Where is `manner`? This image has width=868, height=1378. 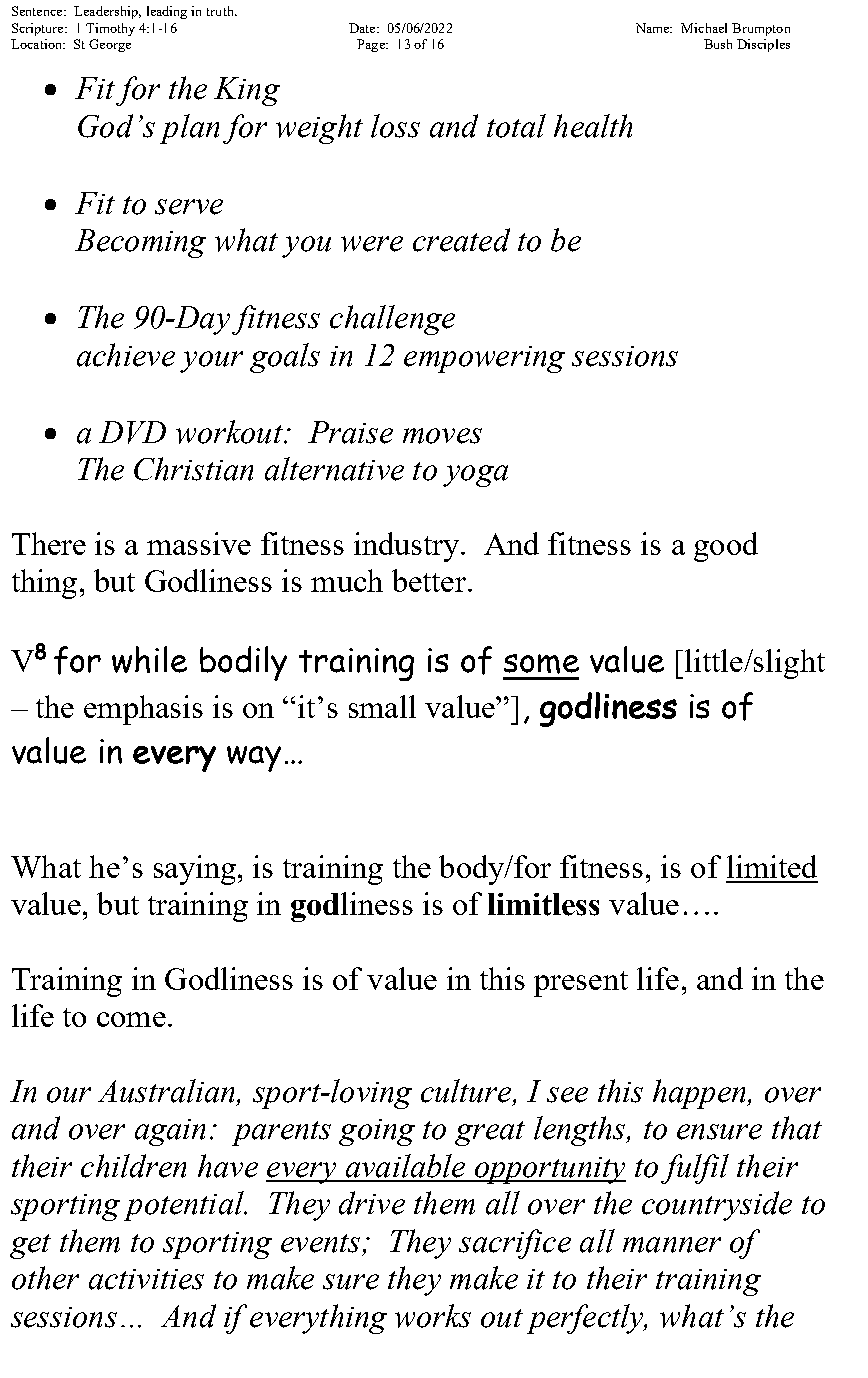 manner is located at coordinates (672, 1245).
